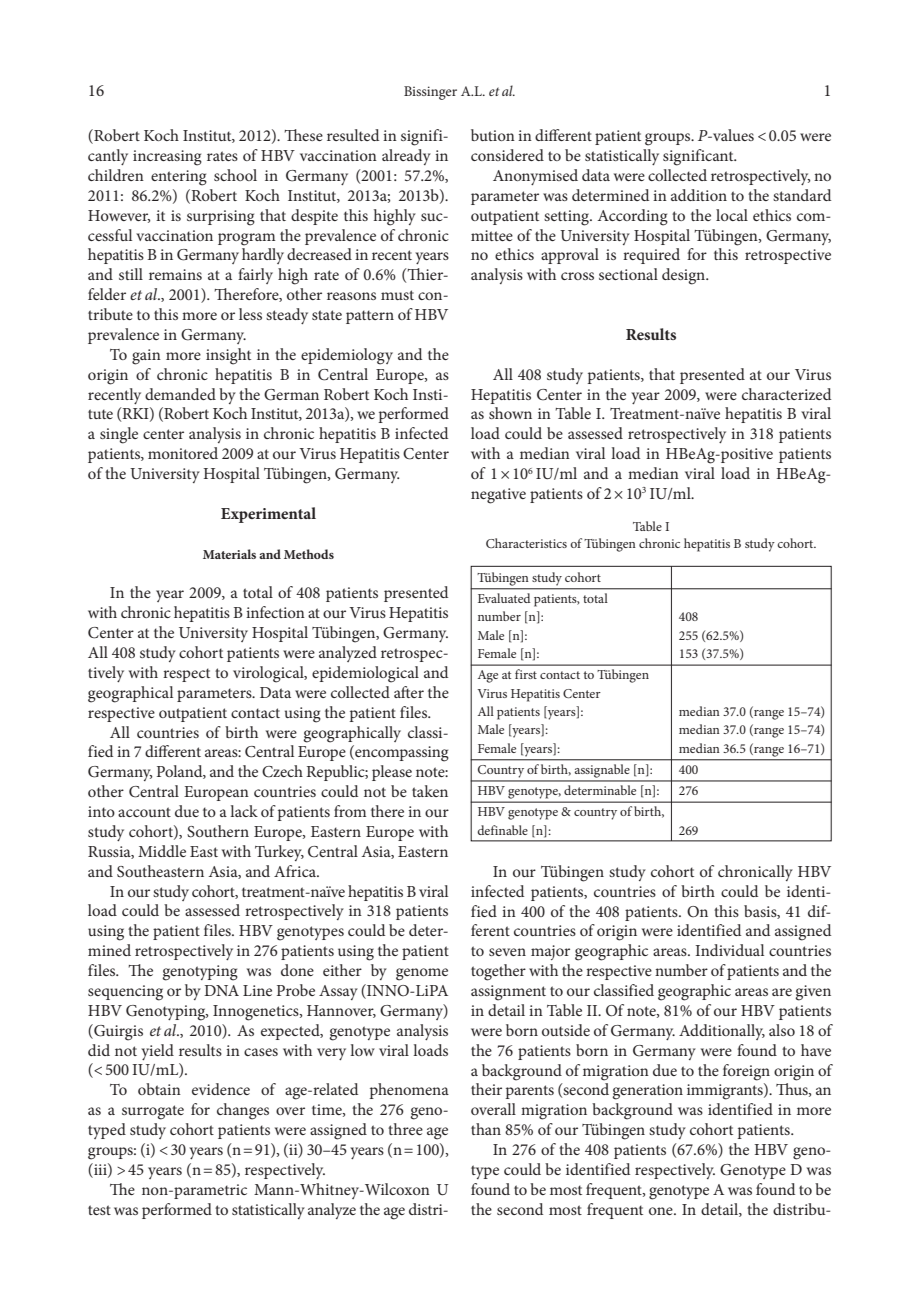  Describe the element at coordinates (218, 831) in the document. I see `Southern` at that location.
